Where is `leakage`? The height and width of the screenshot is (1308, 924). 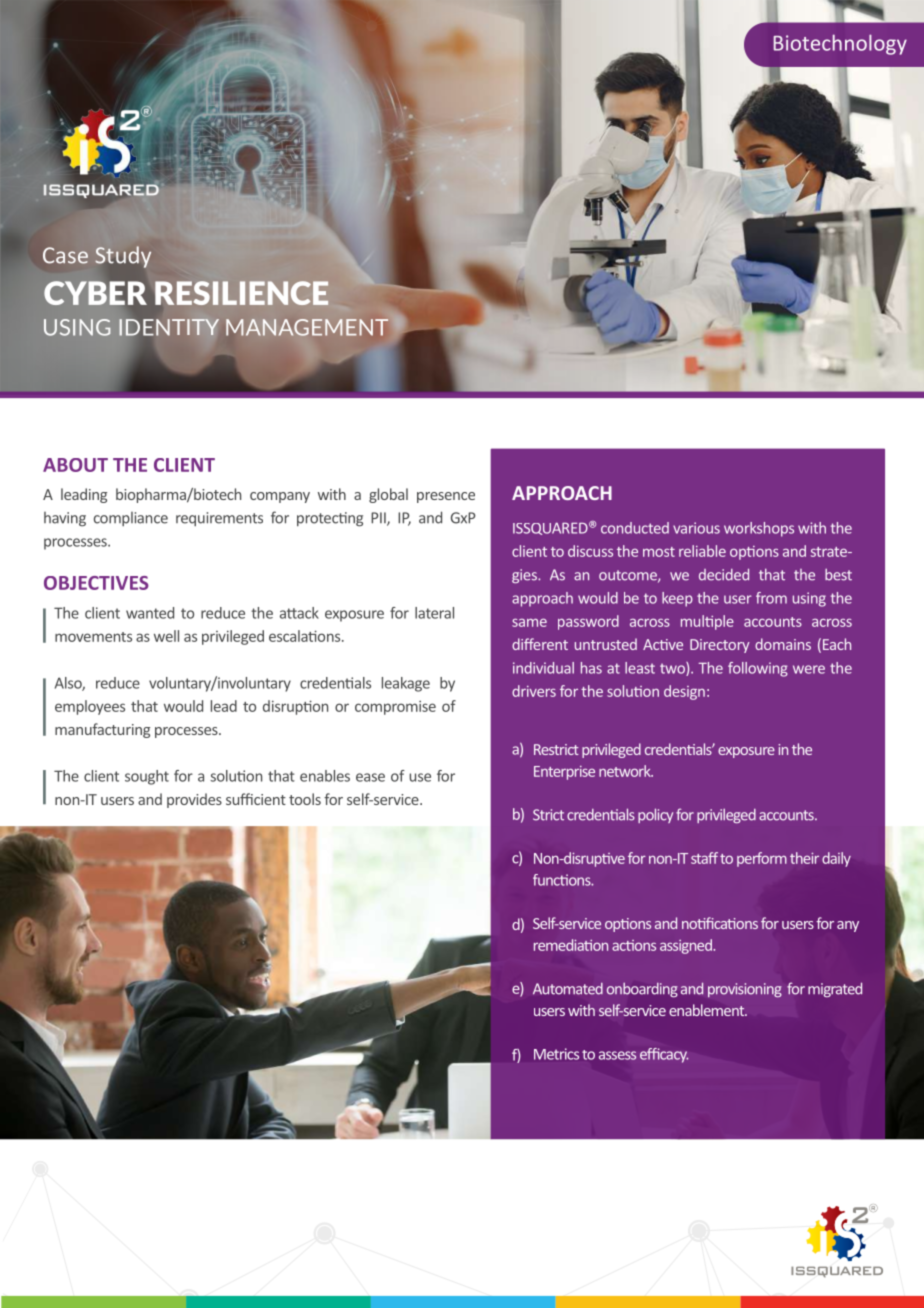 leakage is located at coordinates (406, 684).
